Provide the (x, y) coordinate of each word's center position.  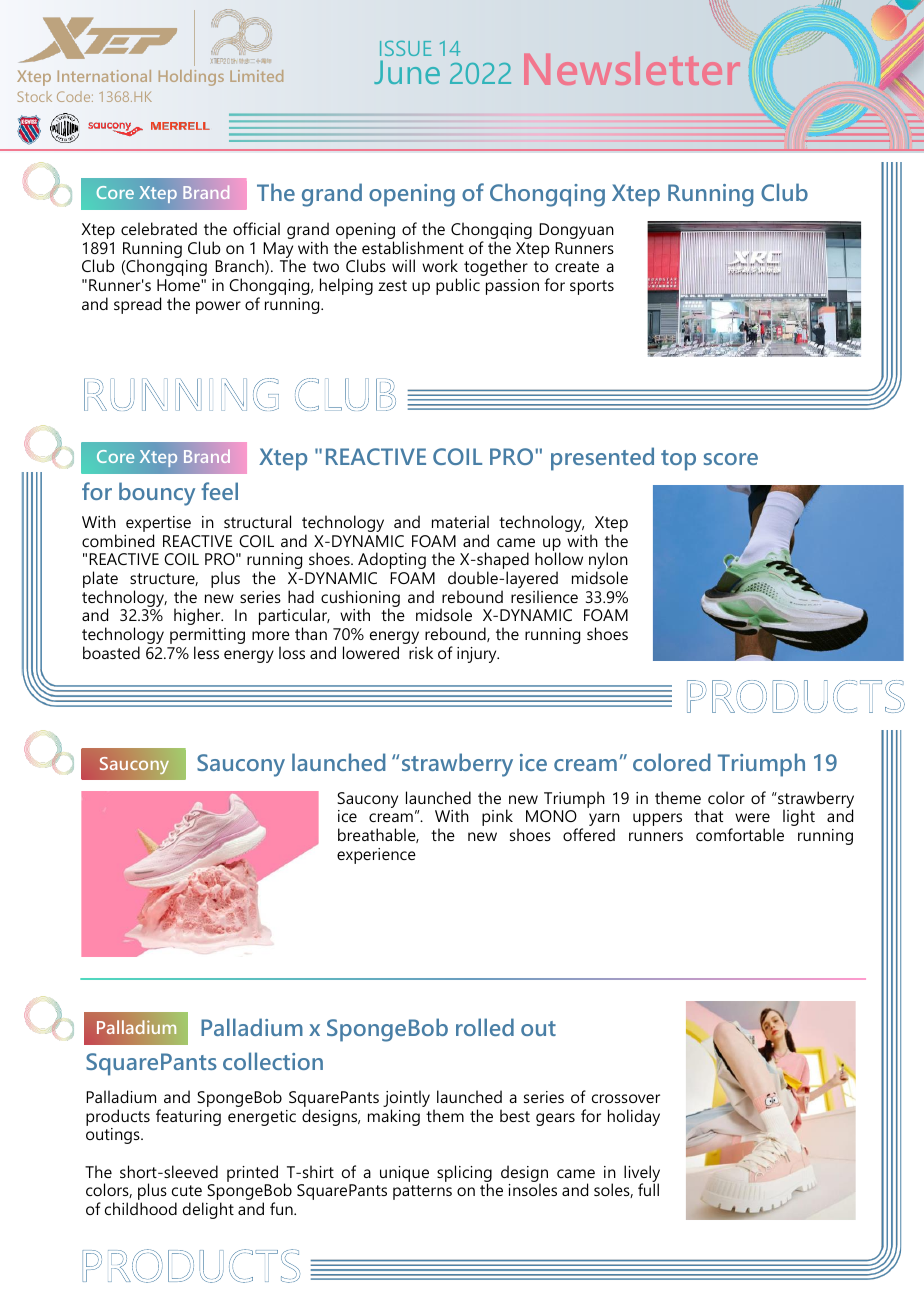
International (104, 76)
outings (114, 1136)
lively (642, 1174)
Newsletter (632, 68)
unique (404, 1174)
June (407, 72)
